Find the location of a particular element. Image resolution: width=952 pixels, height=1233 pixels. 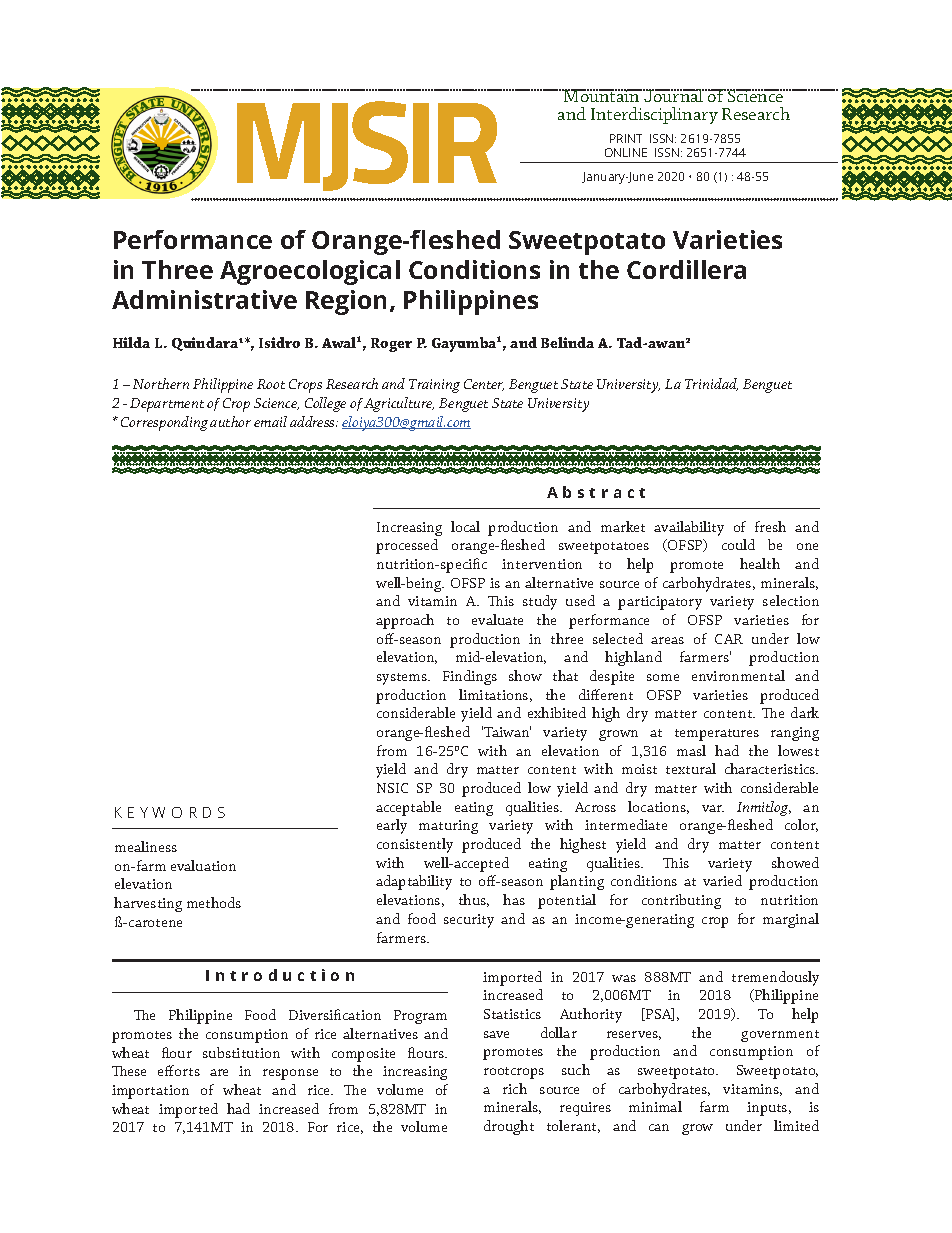

efforts is located at coordinates (179, 1070).
